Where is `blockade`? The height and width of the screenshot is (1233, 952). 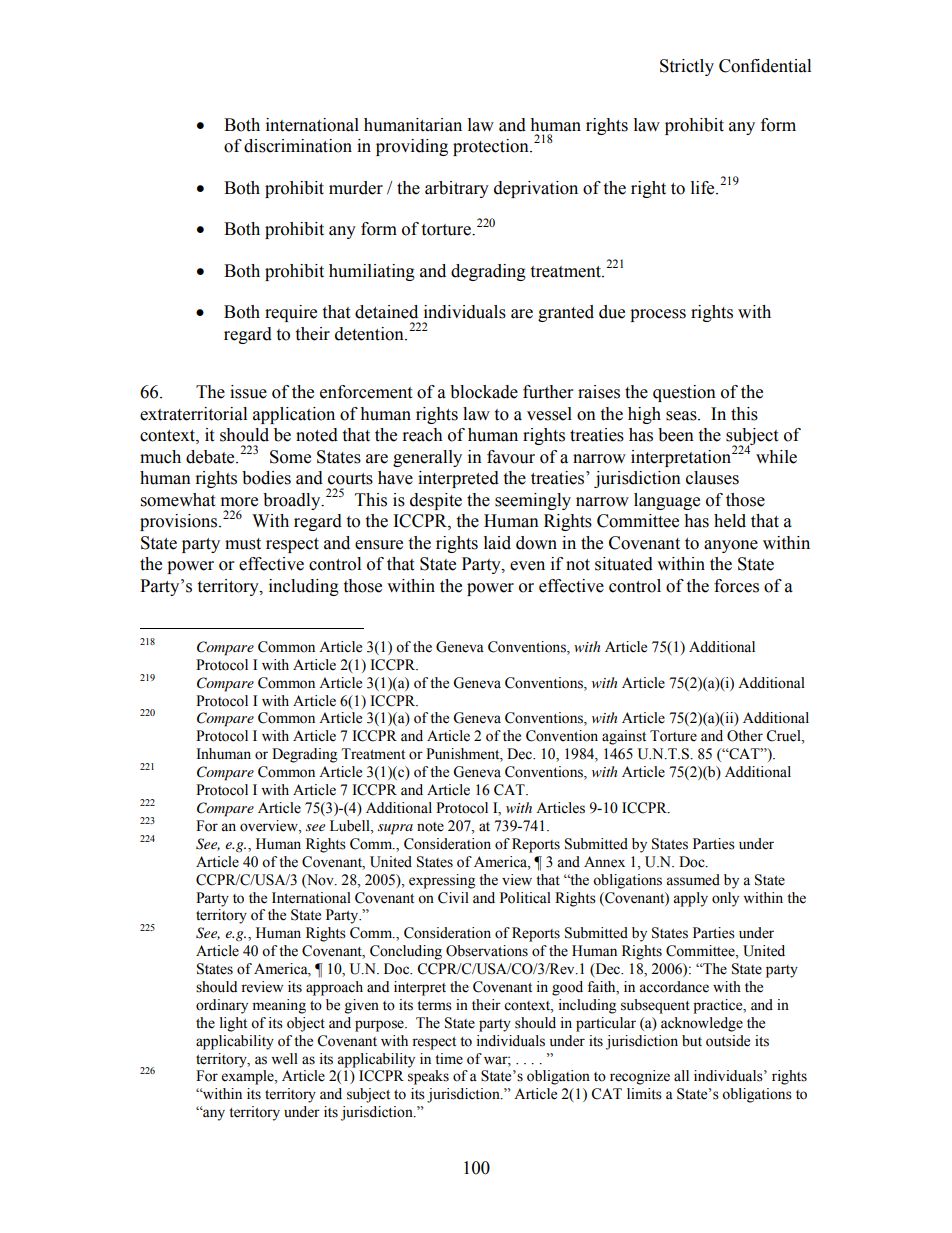 blockade is located at coordinates (484, 392).
